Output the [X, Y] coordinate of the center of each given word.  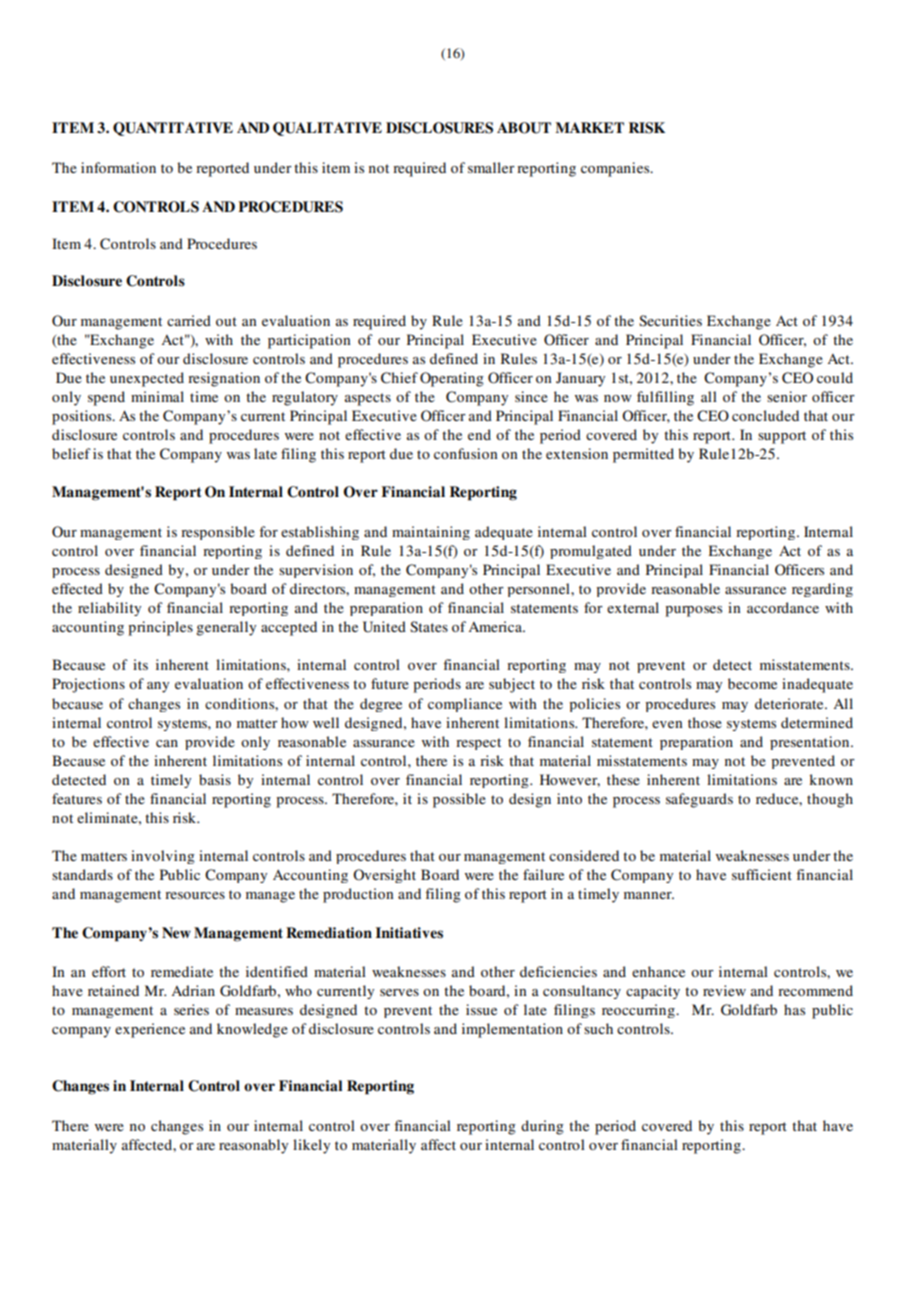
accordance [783, 607]
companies [616, 169]
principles [160, 628]
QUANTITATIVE [173, 129]
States [429, 627]
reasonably [253, 1146]
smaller [491, 167]
